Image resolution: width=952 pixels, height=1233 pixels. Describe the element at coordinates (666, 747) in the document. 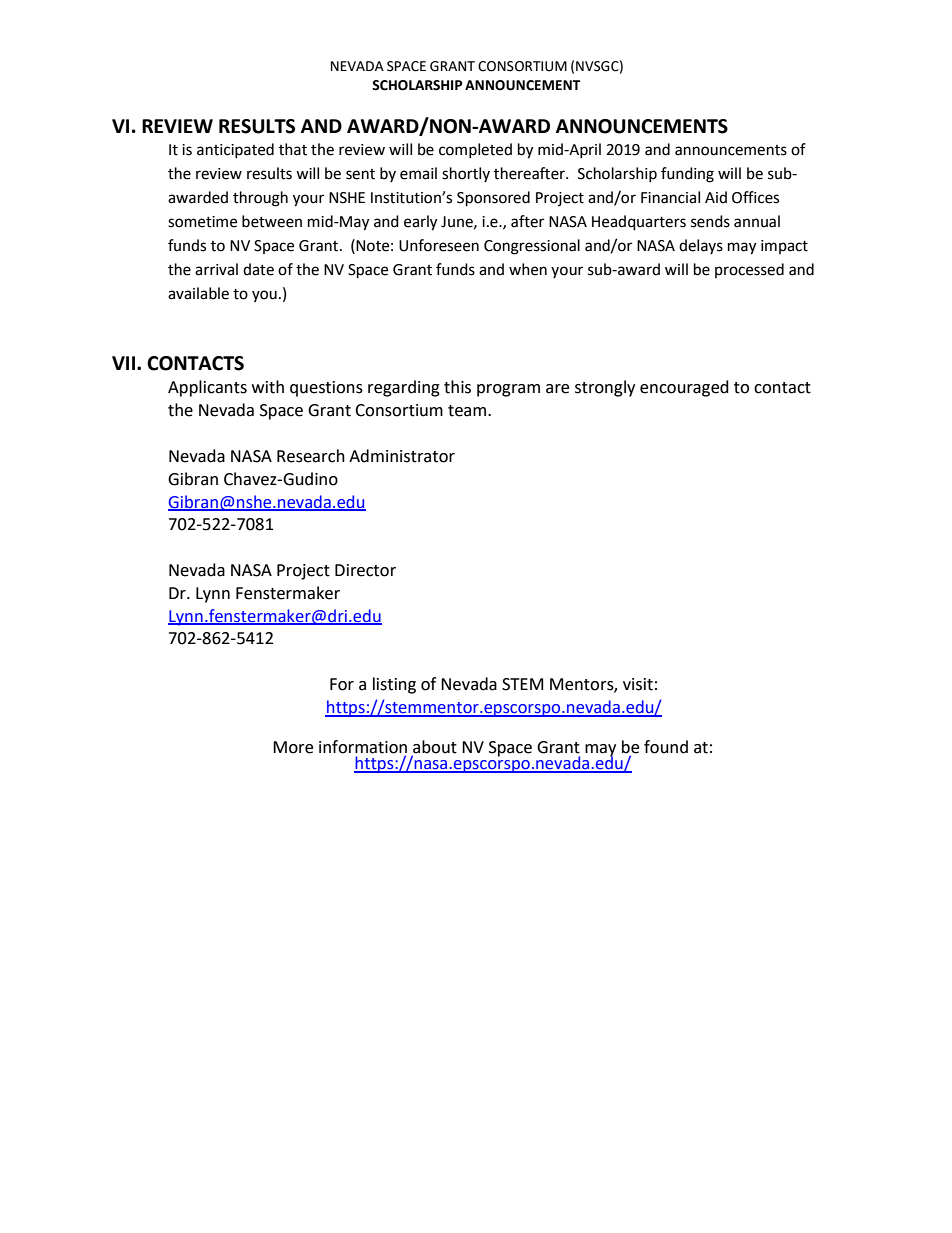

I see `found` at that location.
